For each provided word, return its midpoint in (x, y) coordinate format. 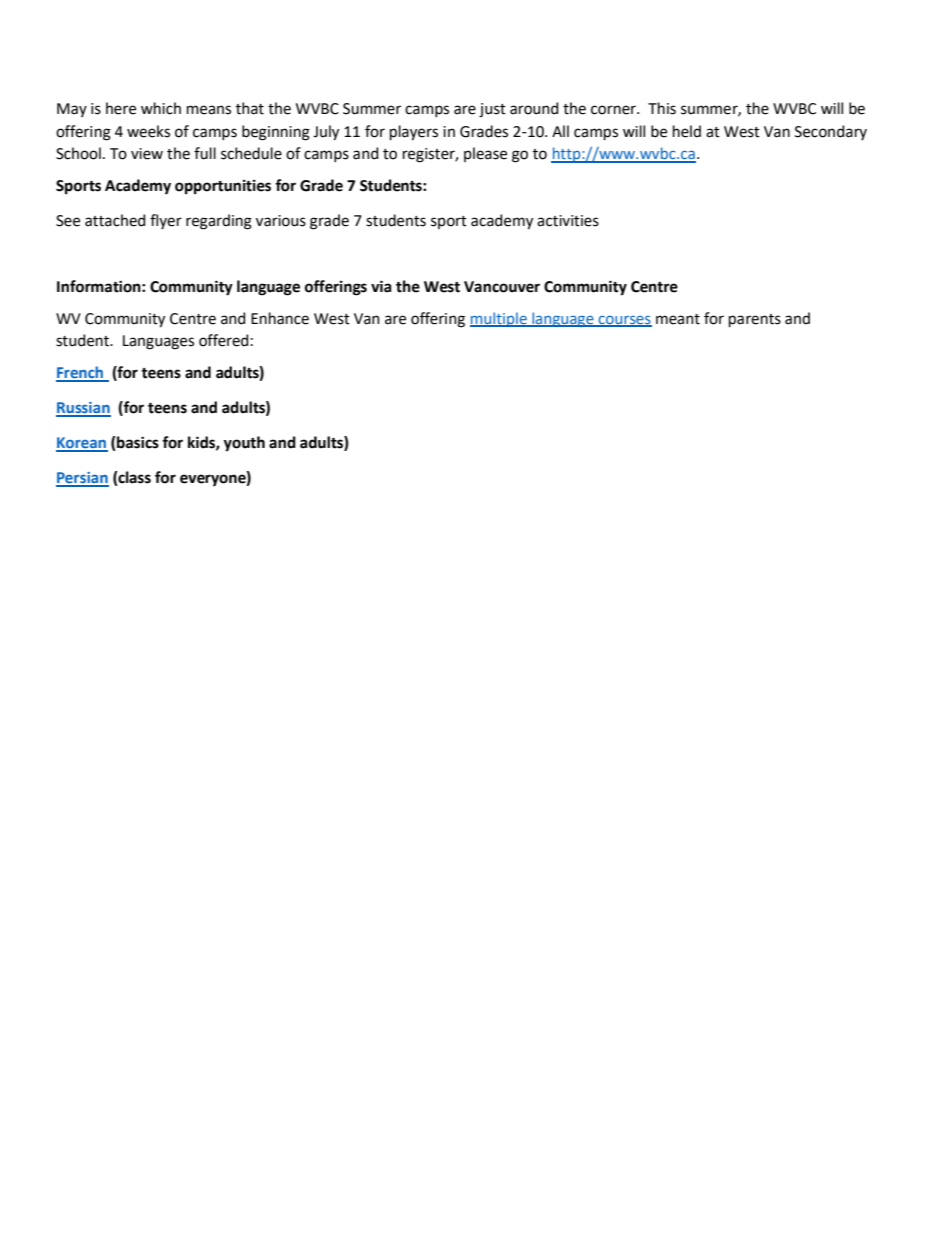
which (161, 108)
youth (244, 444)
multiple (499, 319)
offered (223, 340)
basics (137, 443)
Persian (82, 479)
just (492, 110)
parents (755, 320)
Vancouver (502, 287)
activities (568, 221)
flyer (166, 221)
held (687, 131)
